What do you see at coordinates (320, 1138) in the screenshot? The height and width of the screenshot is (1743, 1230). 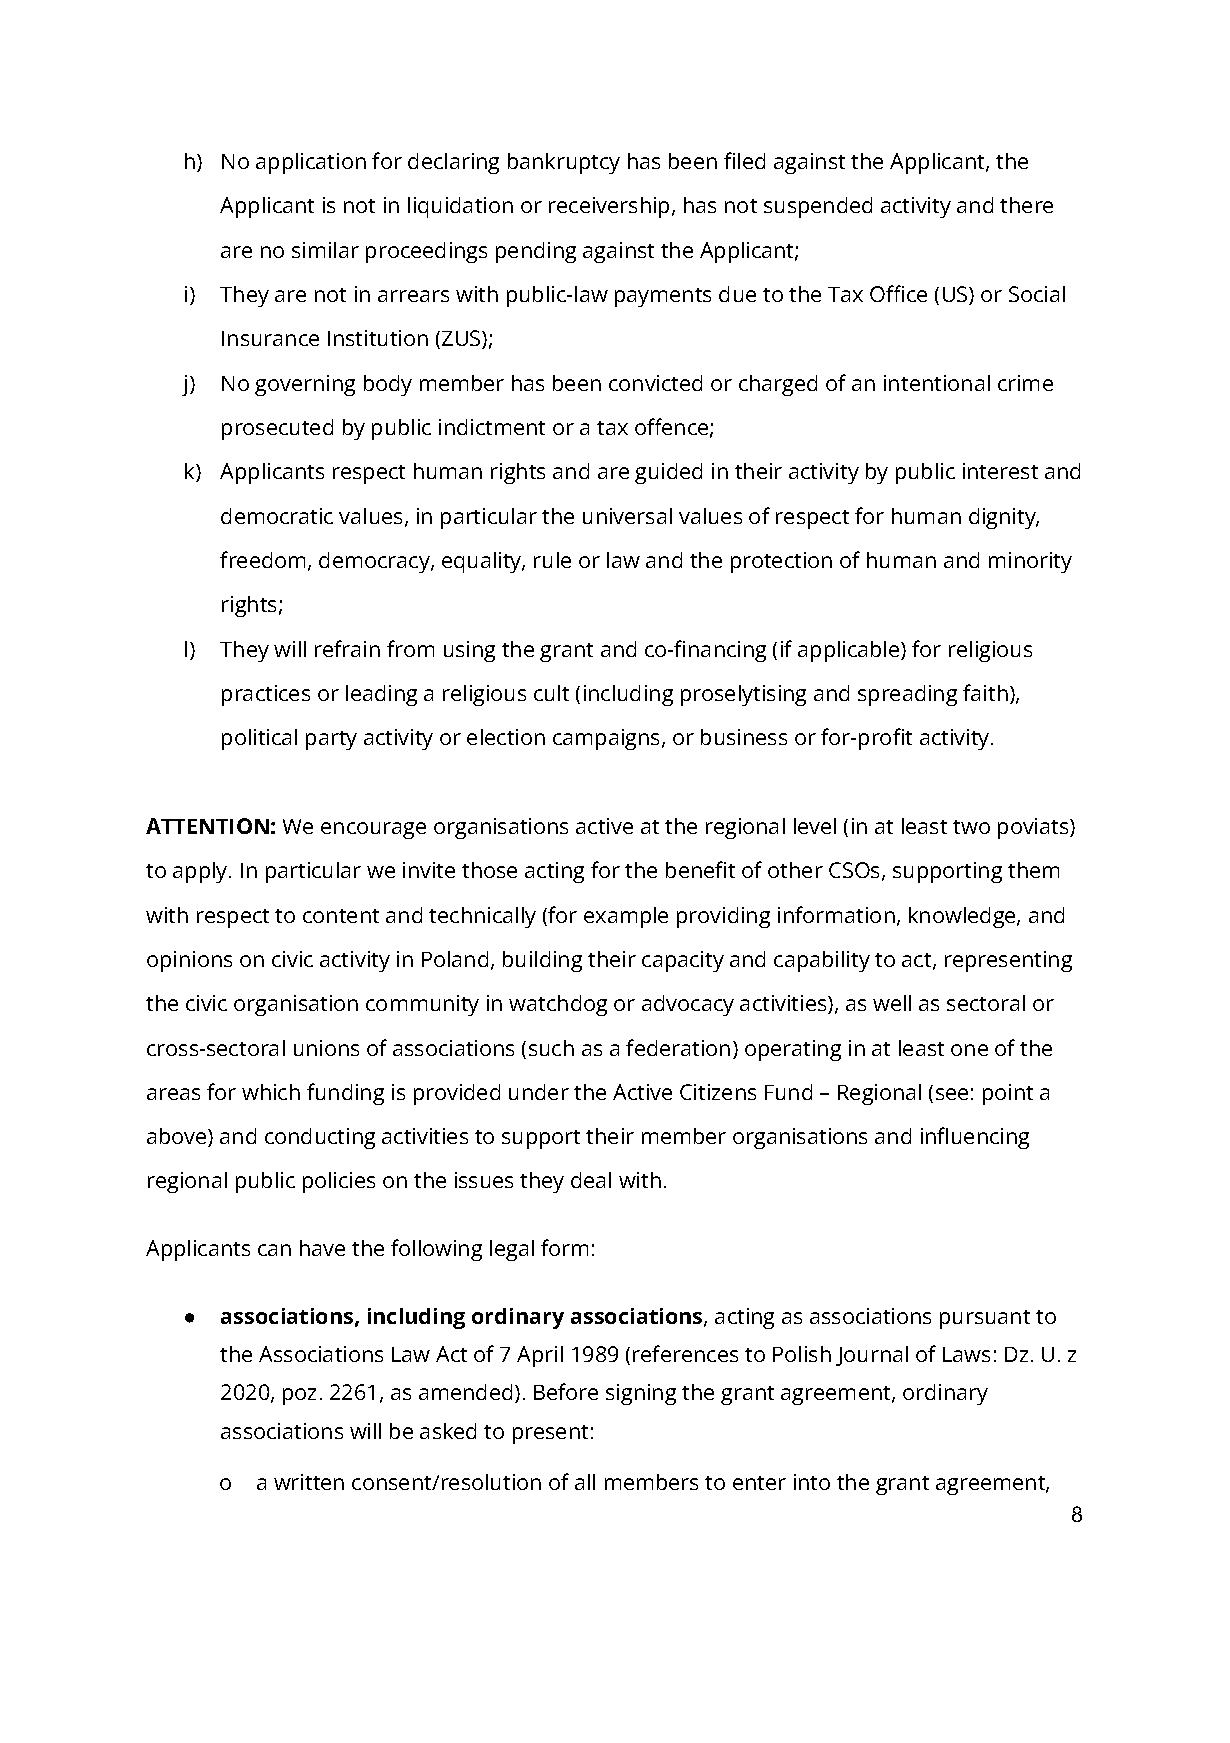 I see `conducting` at bounding box center [320, 1138].
